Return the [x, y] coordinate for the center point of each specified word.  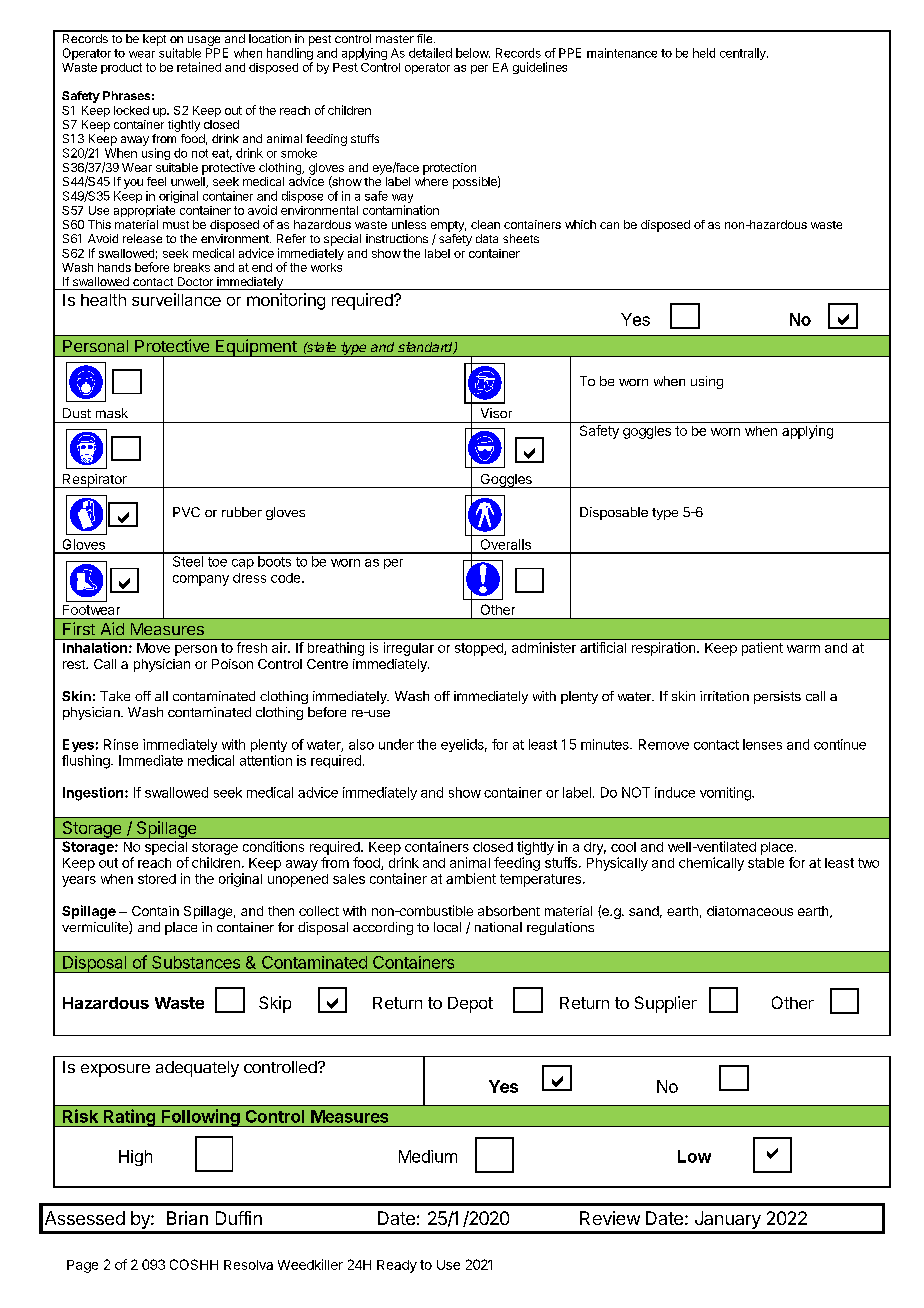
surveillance [176, 299]
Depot [470, 1005]
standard [426, 348]
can [609, 225]
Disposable [614, 513]
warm [803, 649]
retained [199, 67]
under [396, 744]
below [473, 53]
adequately [197, 1069]
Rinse [121, 744]
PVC [186, 512]
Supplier [666, 1004]
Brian [187, 1218]
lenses [762, 744]
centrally [744, 54]
